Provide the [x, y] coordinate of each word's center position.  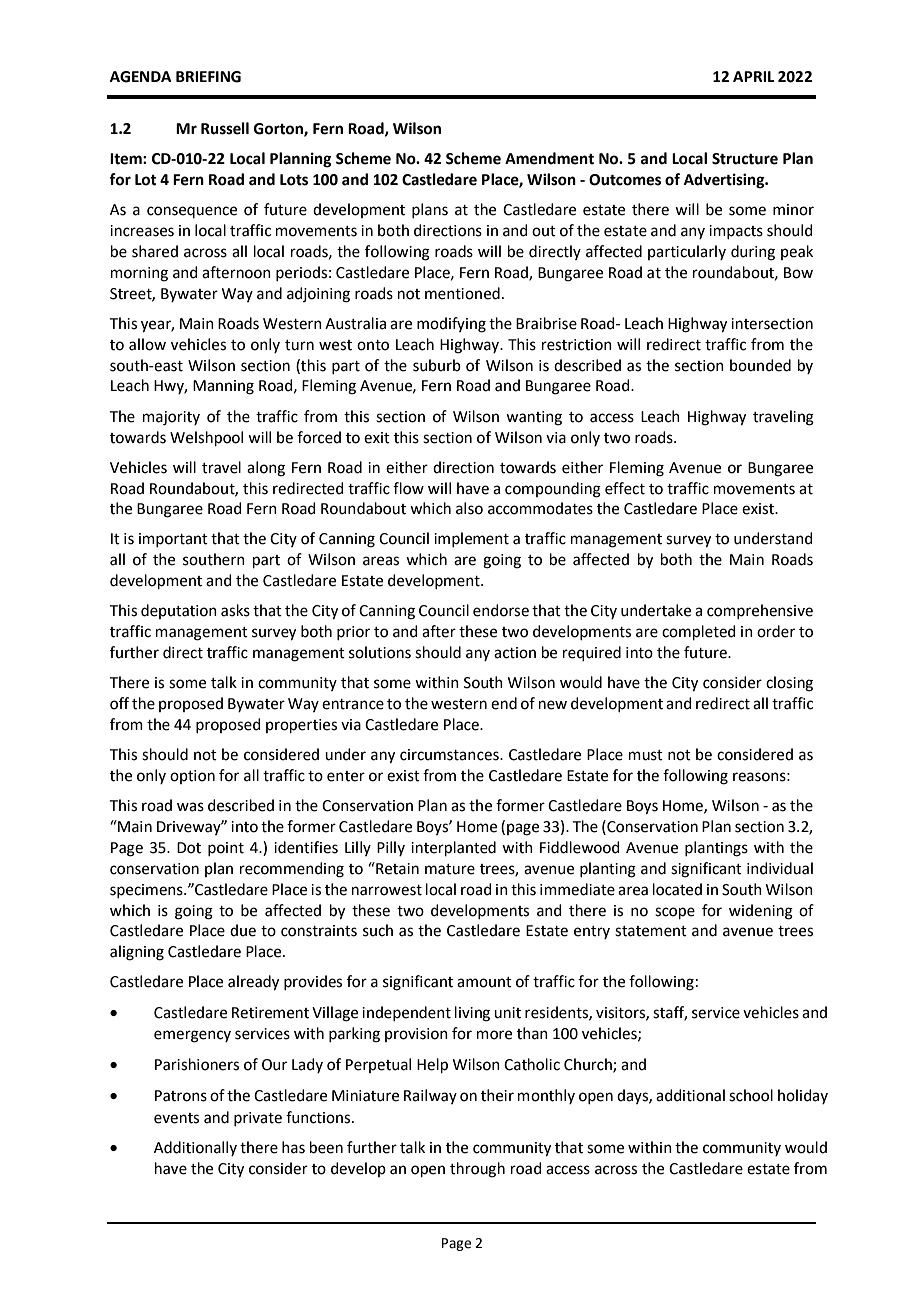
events [176, 1118]
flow [408, 488]
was [190, 807]
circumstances [450, 755]
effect [625, 488]
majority [171, 418]
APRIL [754, 76]
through [477, 1170]
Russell [225, 128]
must [646, 755]
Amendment [549, 158]
